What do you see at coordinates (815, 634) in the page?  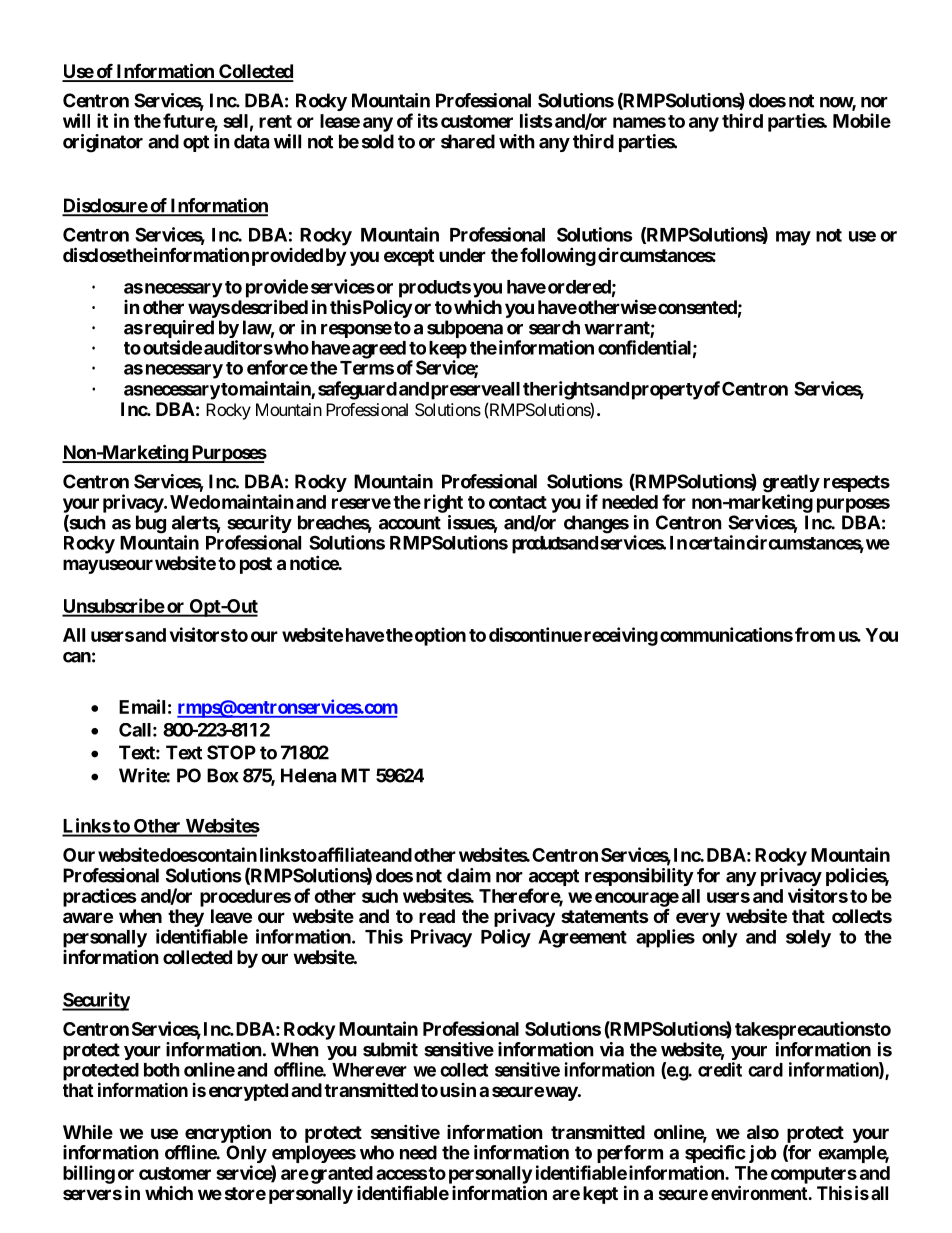 I see `from` at bounding box center [815, 634].
